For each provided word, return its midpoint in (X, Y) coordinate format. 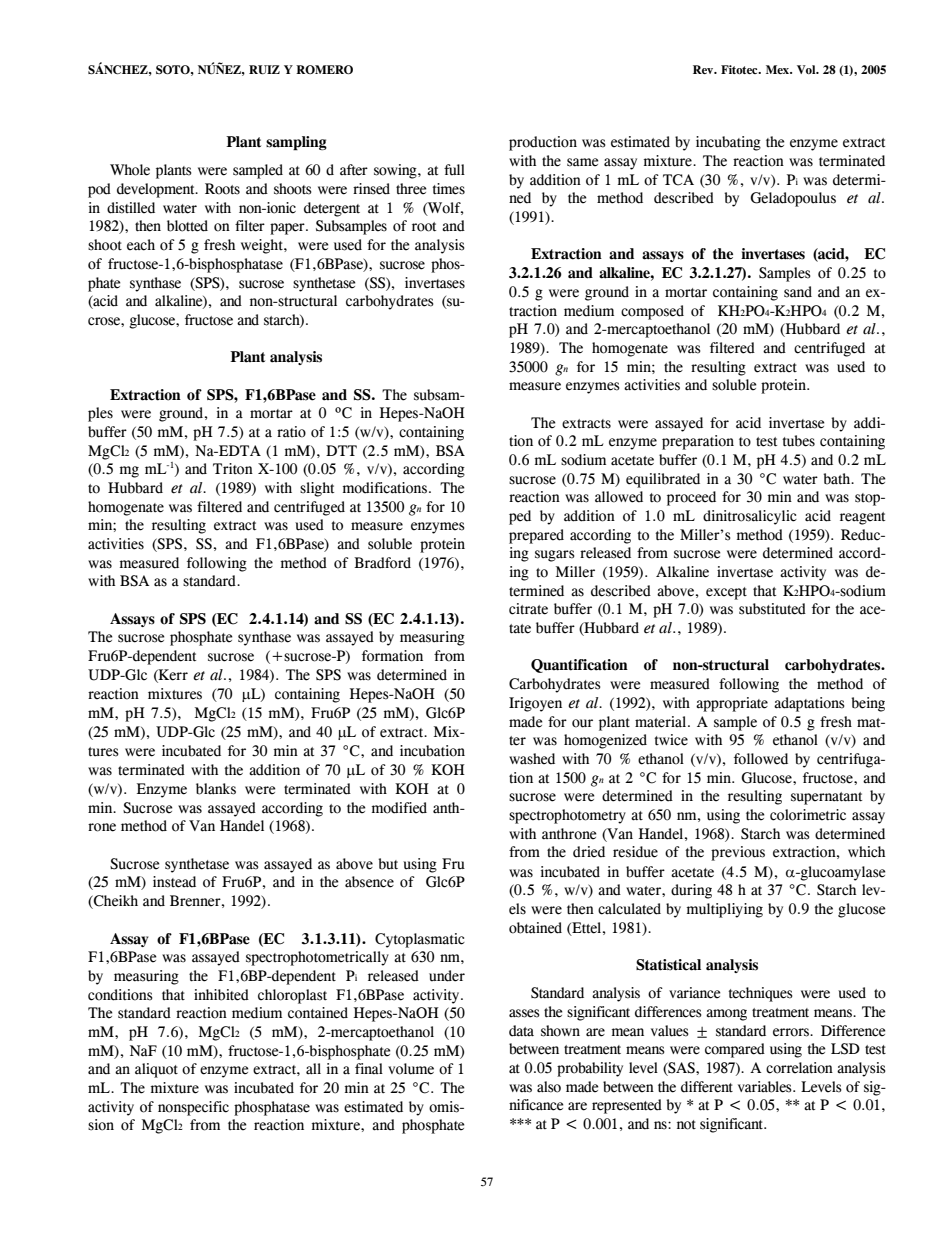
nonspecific (193, 1108)
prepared (536, 536)
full (454, 170)
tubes (798, 441)
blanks (216, 789)
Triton (233, 469)
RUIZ (264, 69)
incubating (728, 143)
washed (532, 759)
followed (761, 759)
